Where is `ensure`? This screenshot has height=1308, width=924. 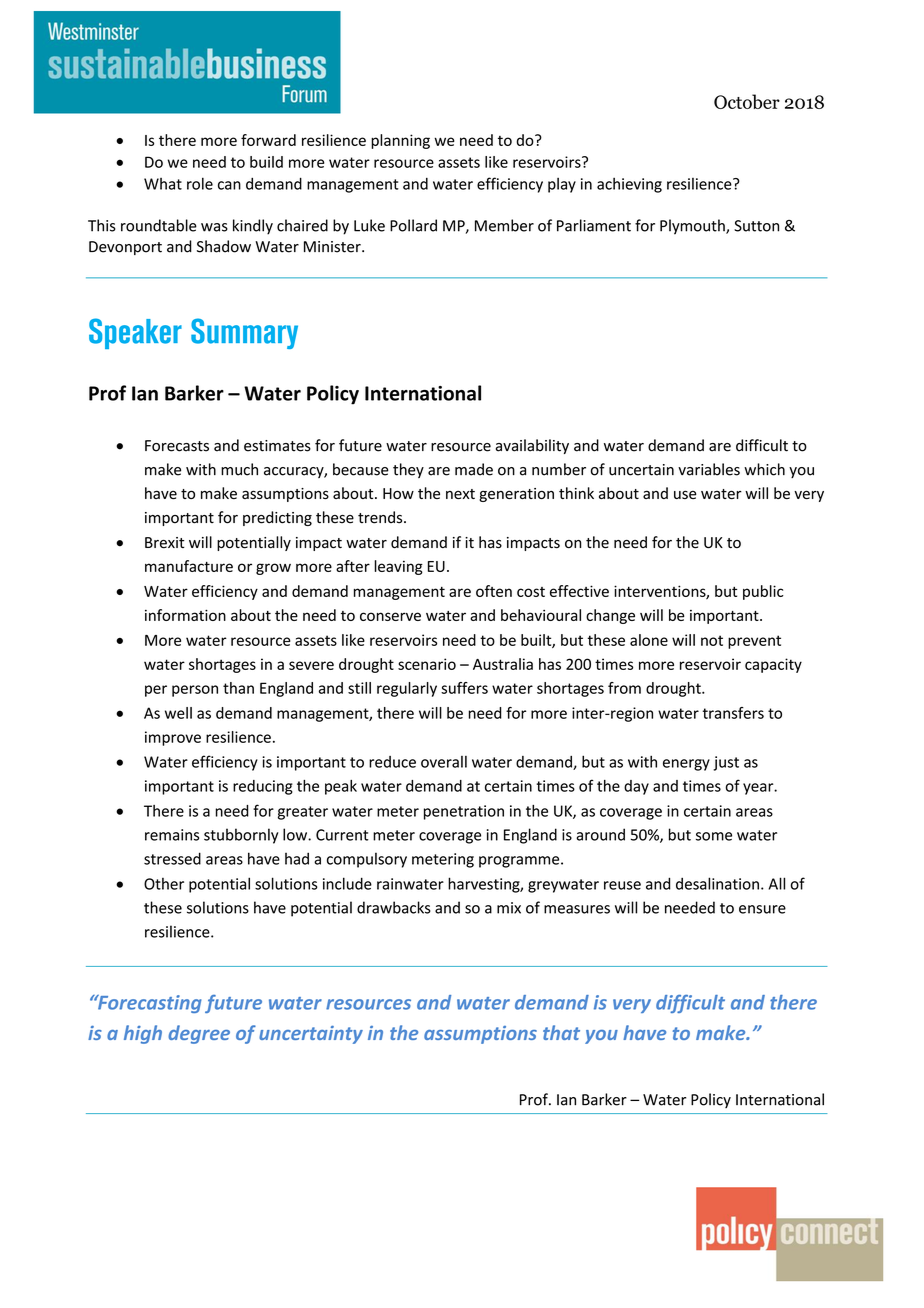
ensure is located at coordinates (762, 909).
